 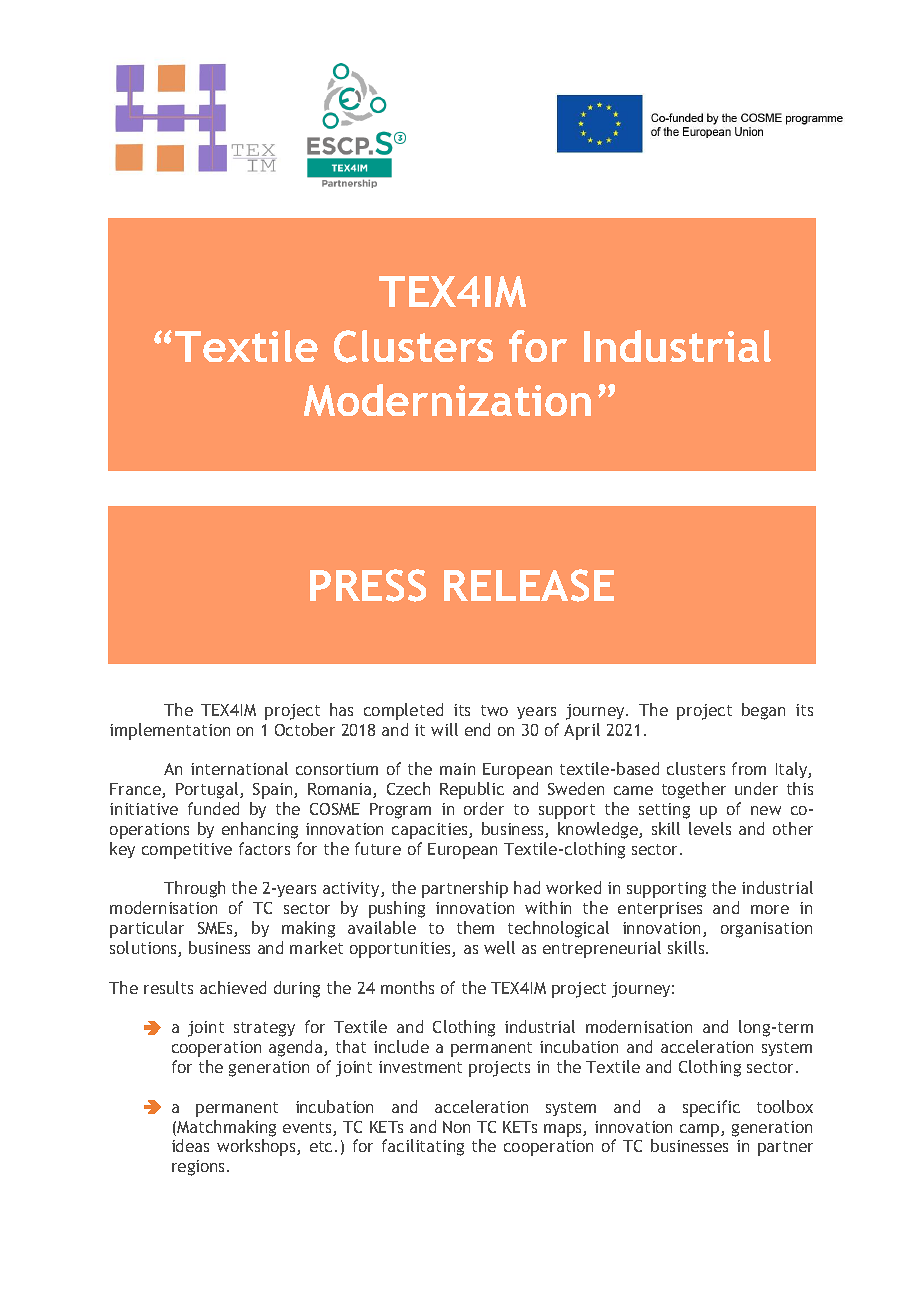 What do you see at coordinates (447, 400) in the screenshot?
I see `Modernization` at bounding box center [447, 400].
